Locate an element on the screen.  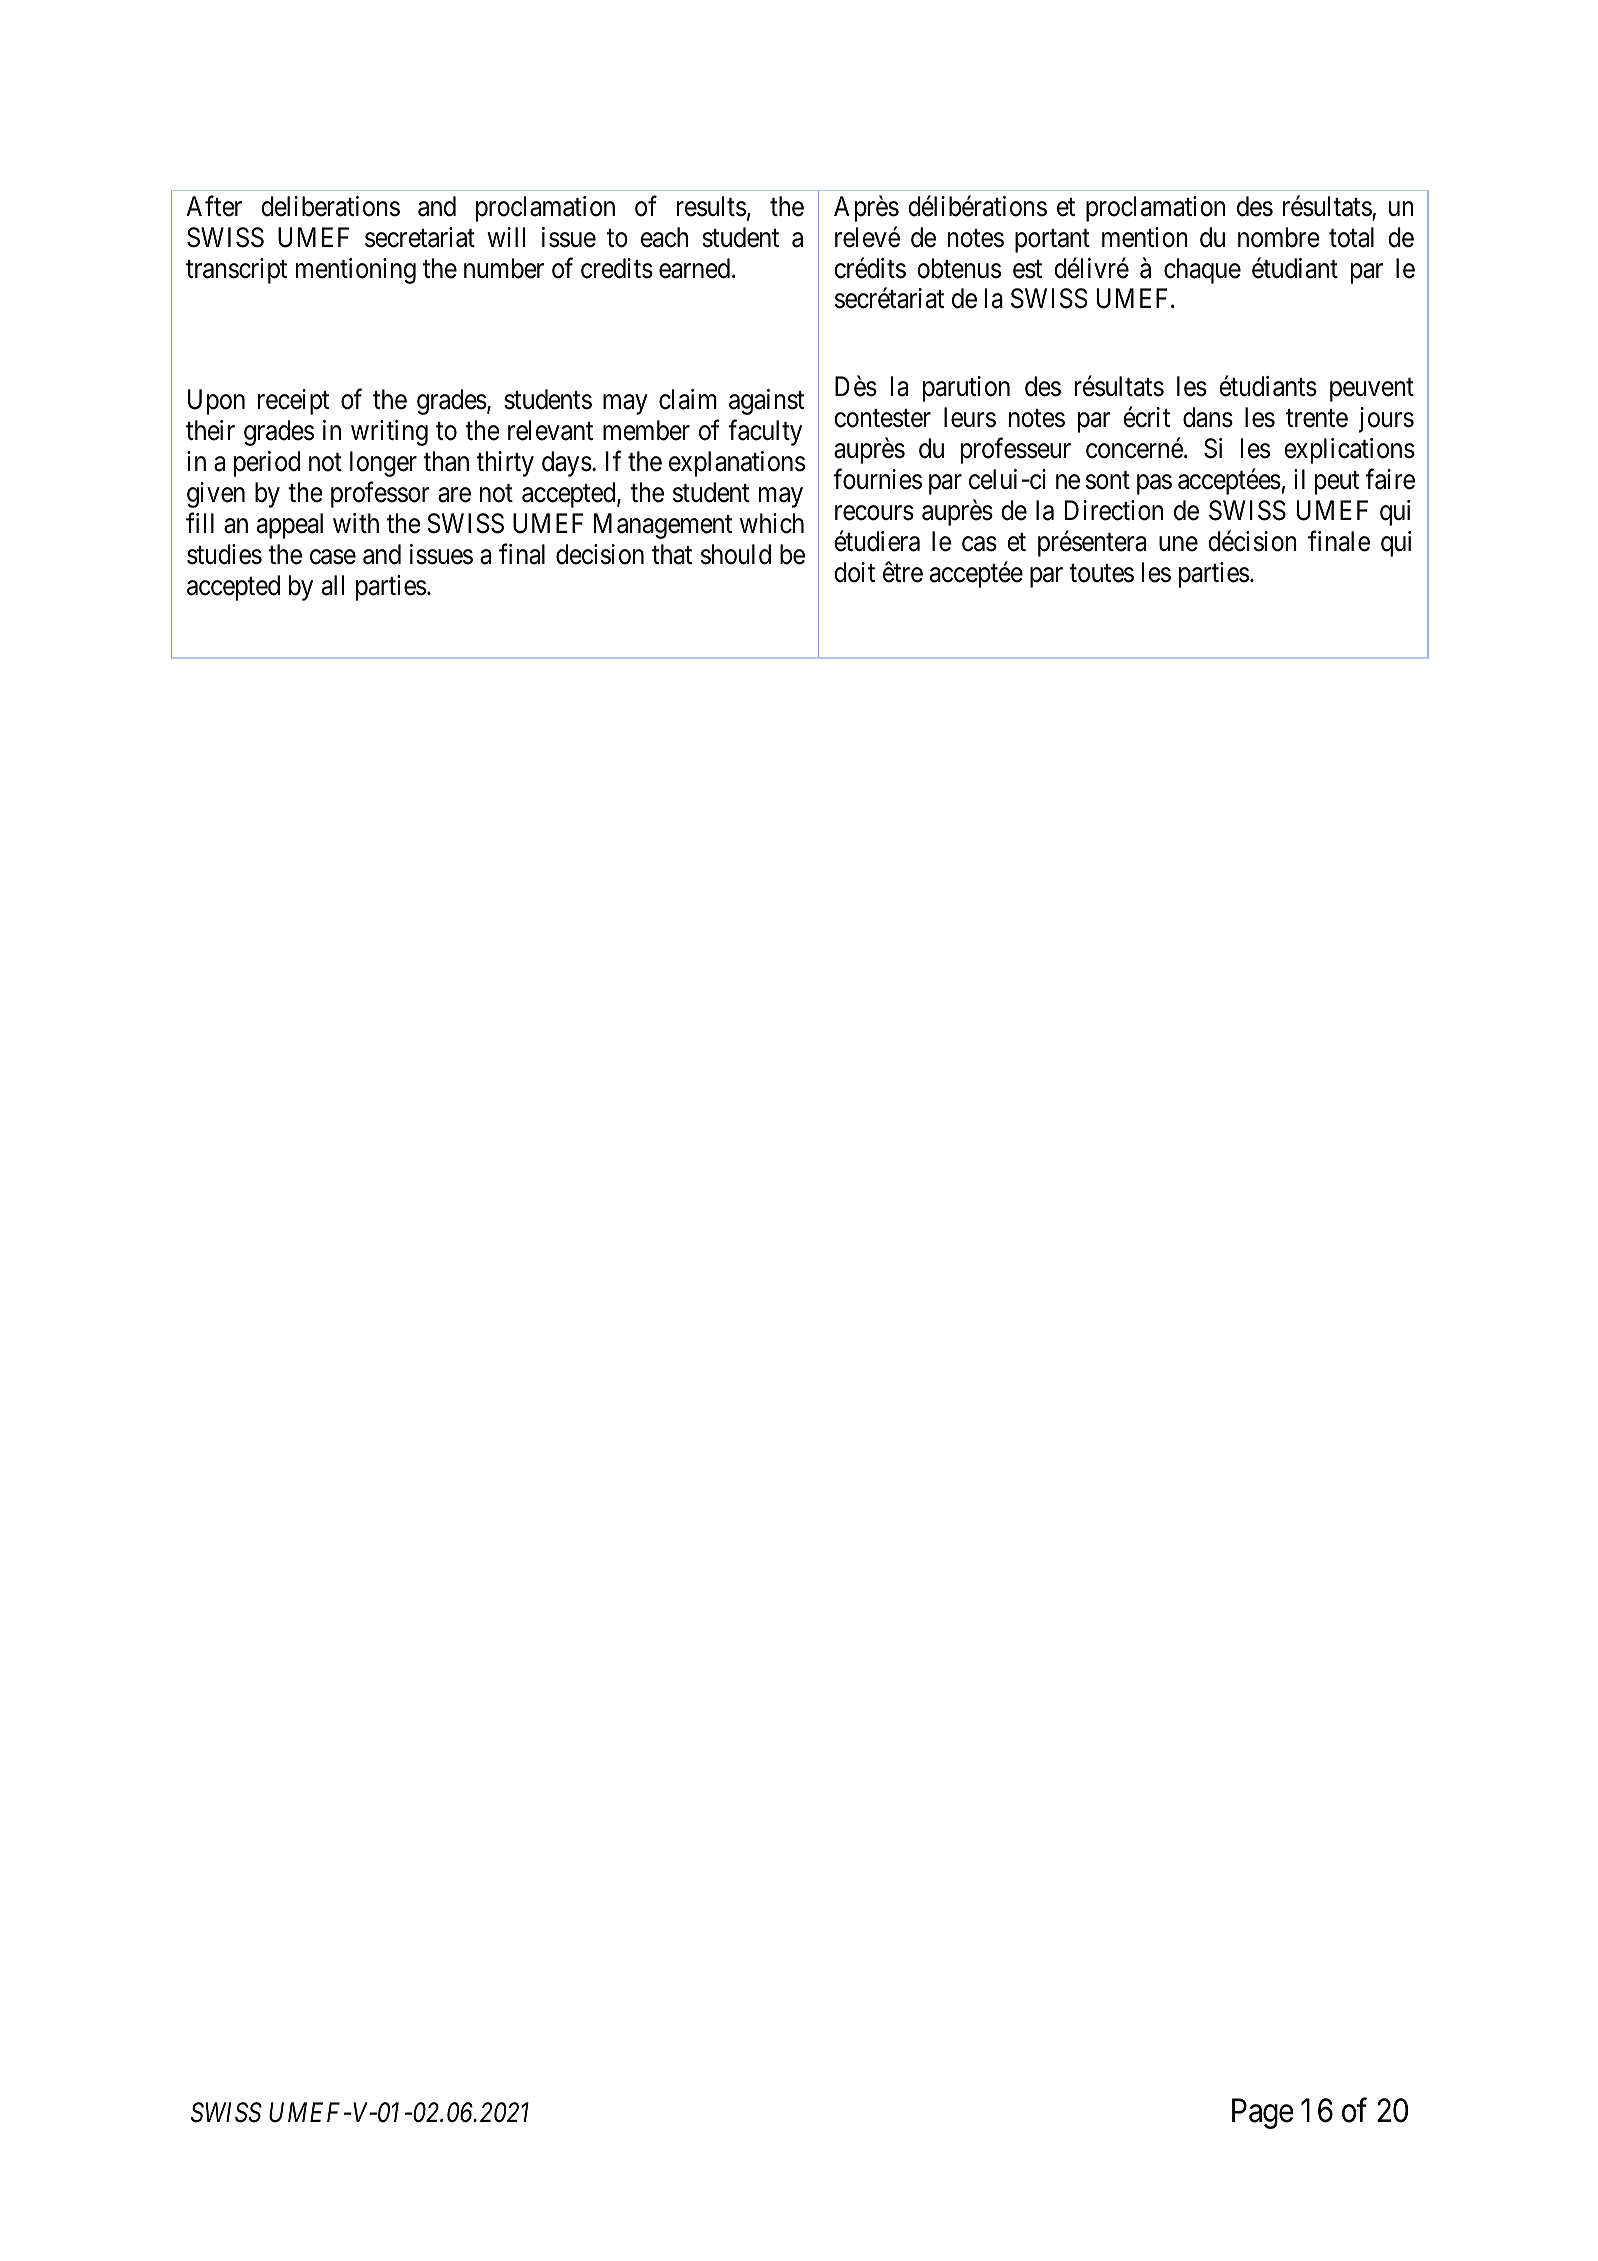
toutes is located at coordinates (1101, 573).
